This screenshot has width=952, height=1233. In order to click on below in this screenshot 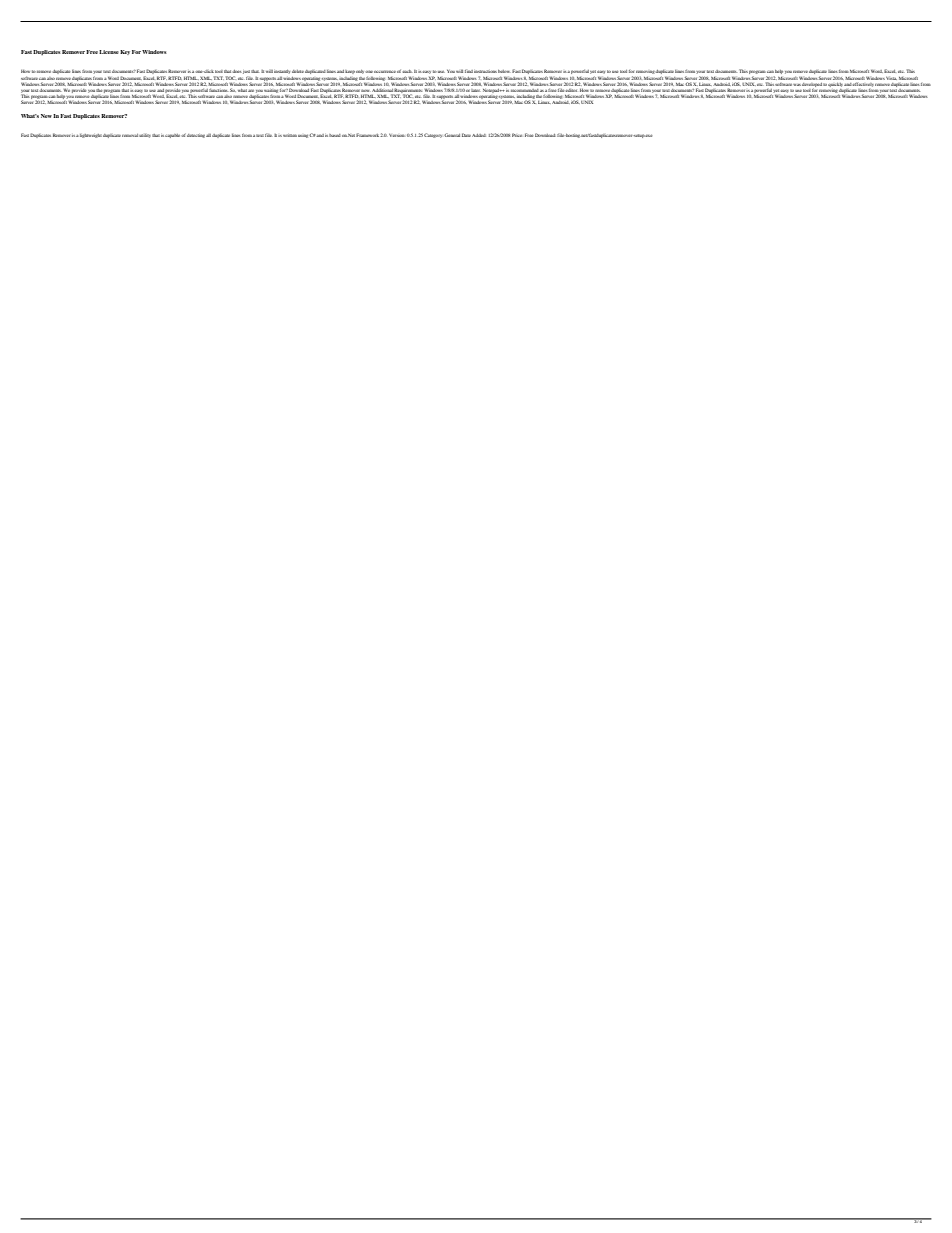, I will do `click(504, 71)`.
